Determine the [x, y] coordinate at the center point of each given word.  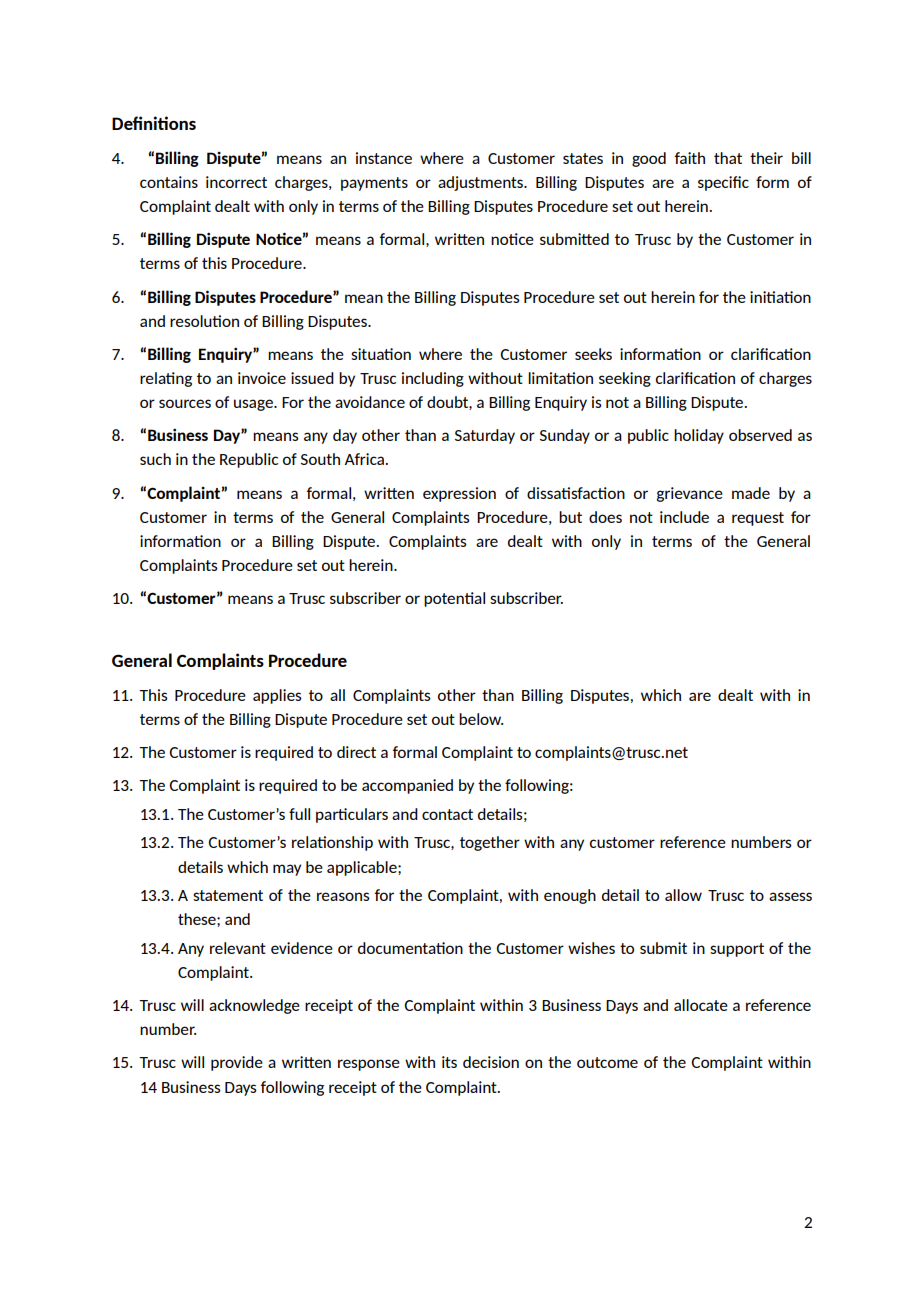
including [433, 379]
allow [683, 895]
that [728, 158]
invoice [262, 378]
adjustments [481, 183]
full [299, 814]
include [684, 517]
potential [454, 599]
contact [447, 814]
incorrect [236, 182]
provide [237, 1063]
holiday [699, 436]
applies [277, 696]
